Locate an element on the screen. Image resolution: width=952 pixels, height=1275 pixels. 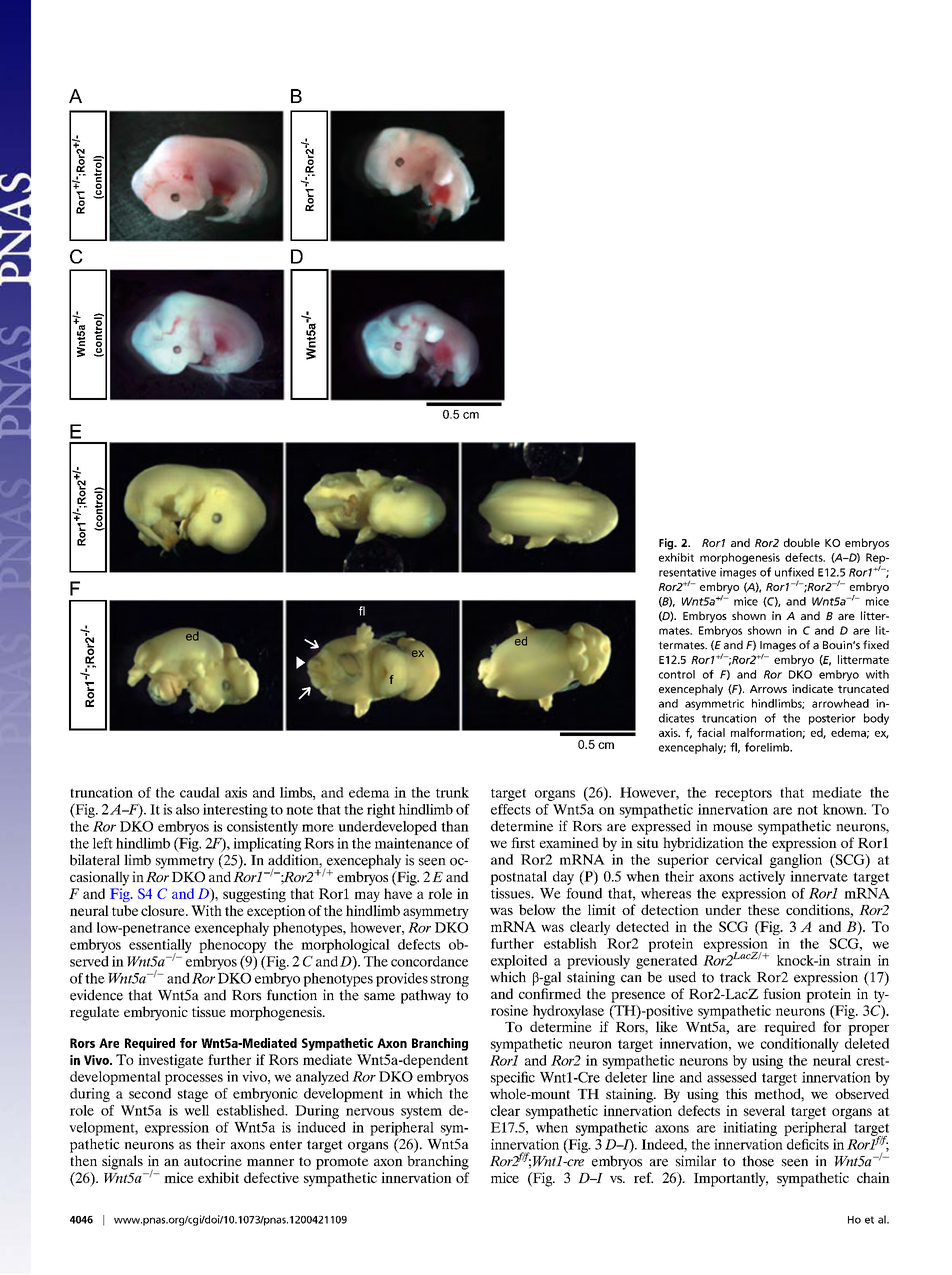
caudal is located at coordinates (200, 792).
